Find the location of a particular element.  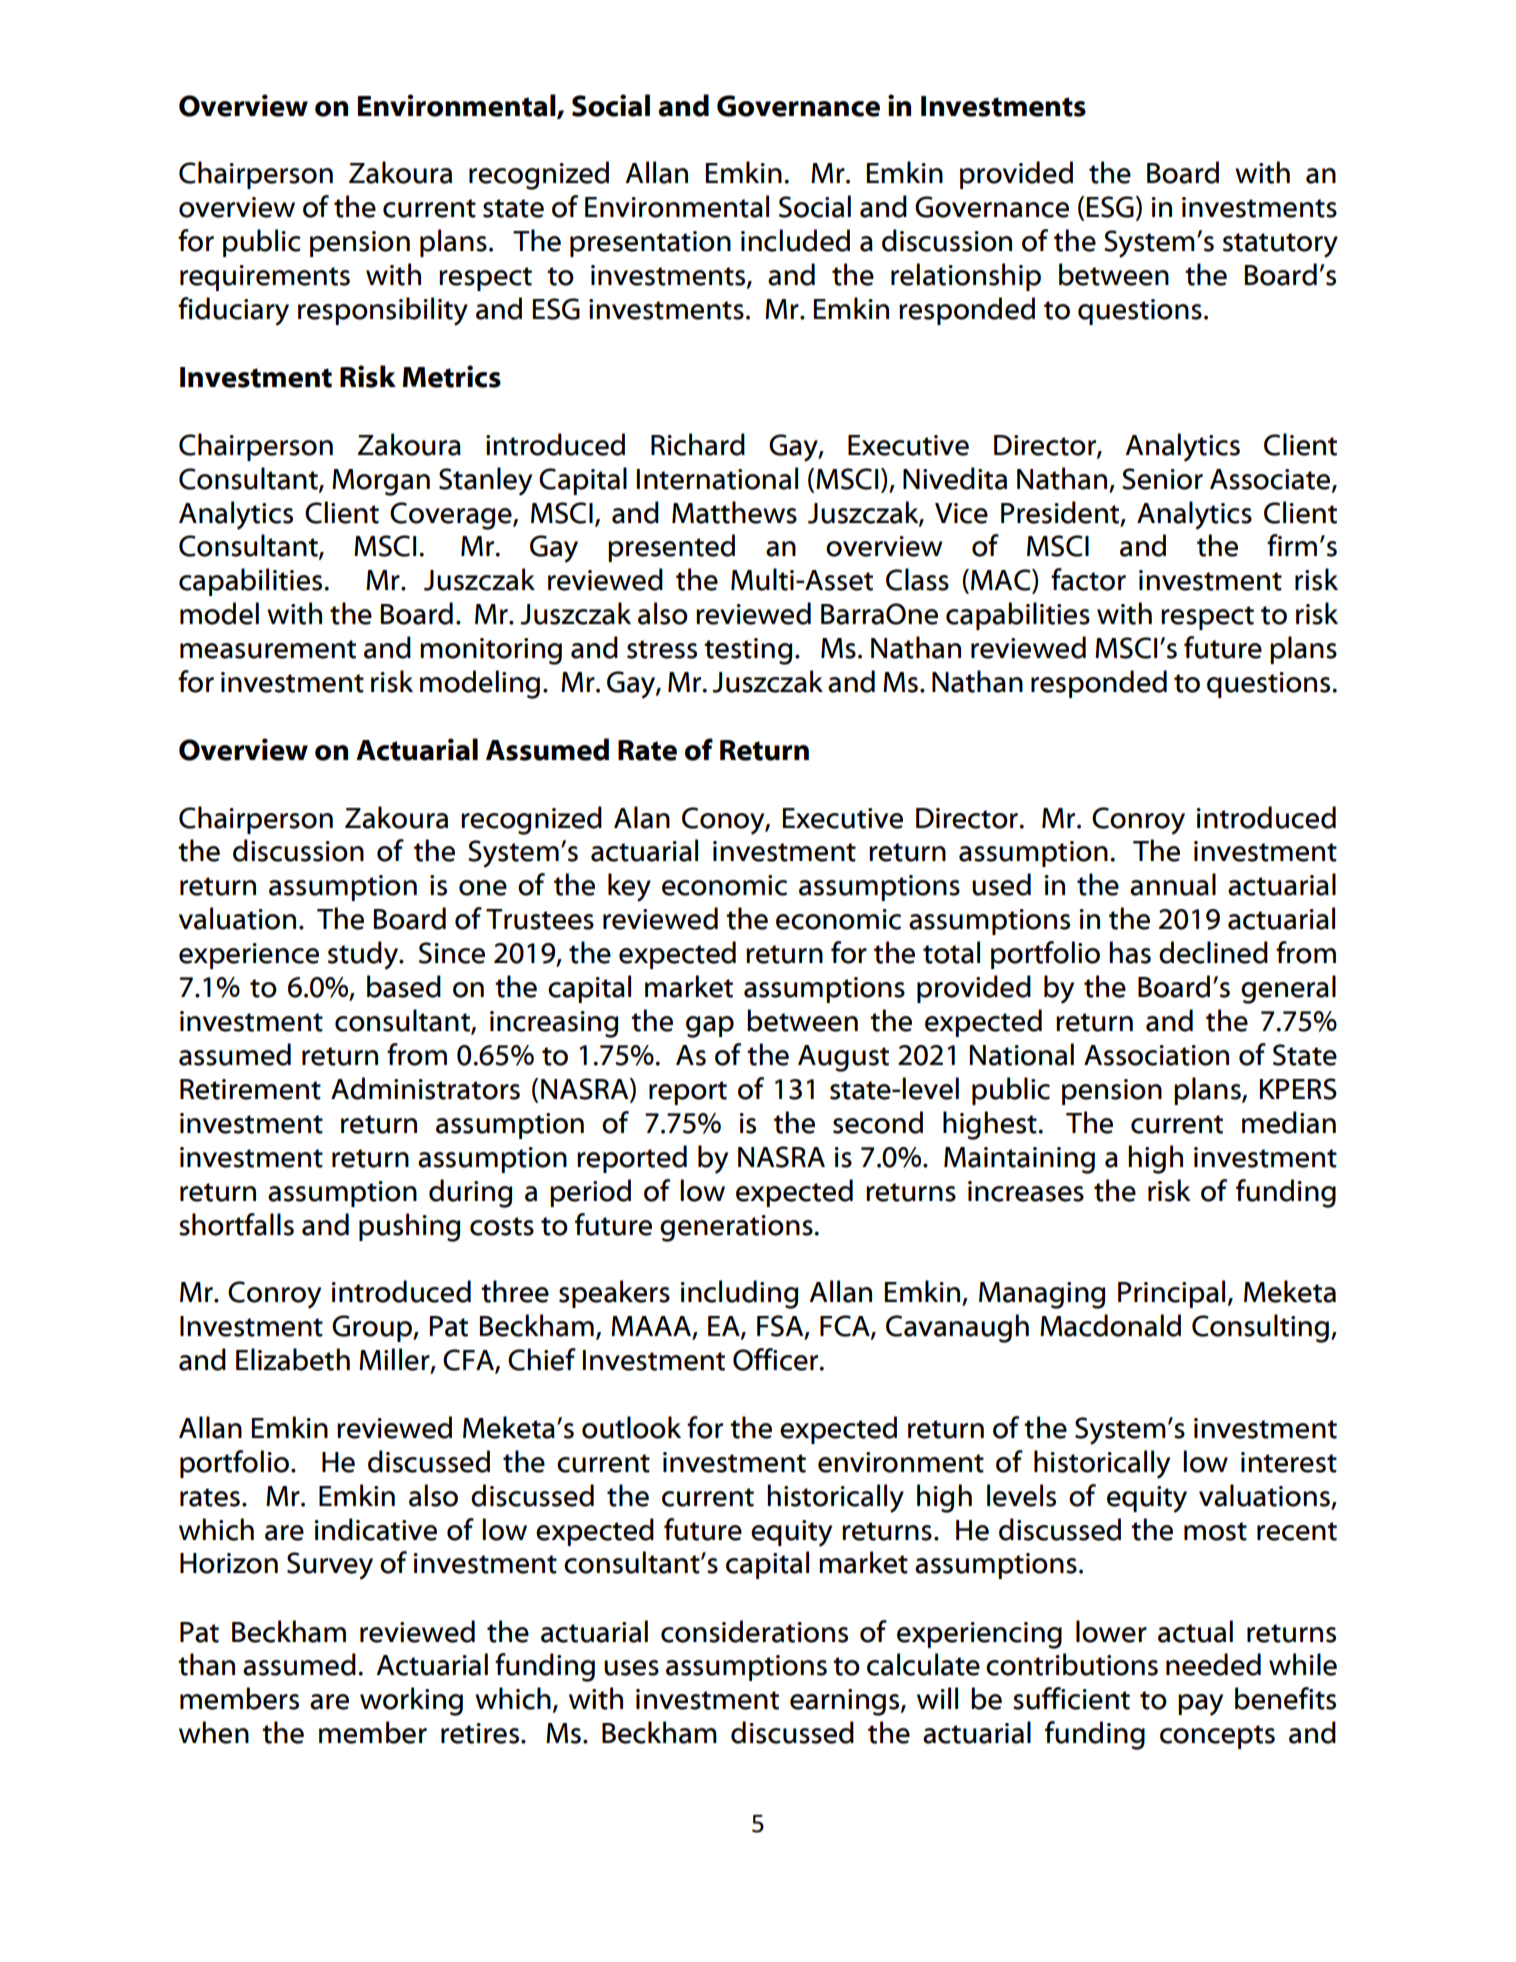

Alan is located at coordinates (642, 817).
